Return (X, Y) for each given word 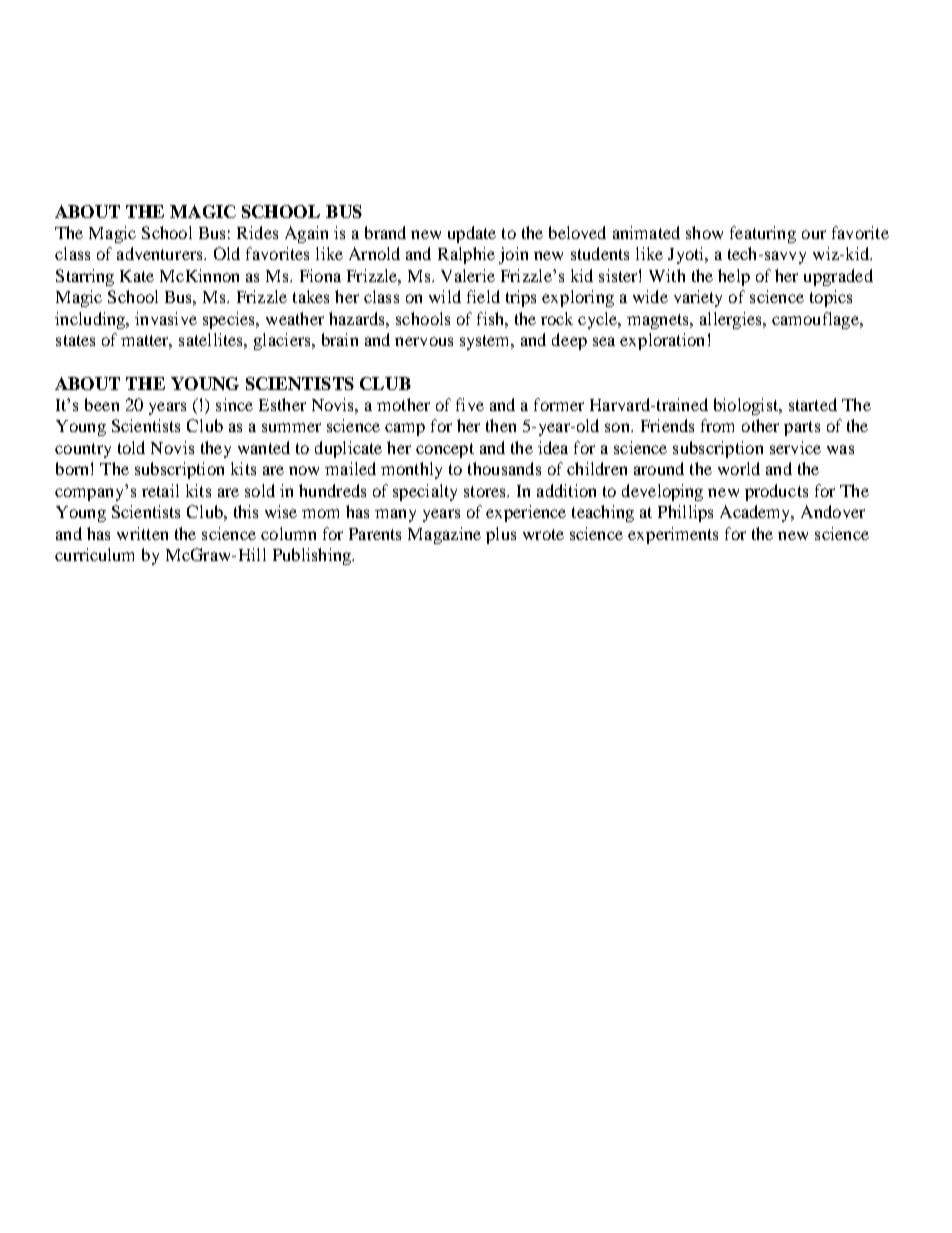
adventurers (161, 253)
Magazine (444, 535)
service (795, 447)
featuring (763, 234)
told (131, 447)
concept (445, 450)
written (142, 533)
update (472, 234)
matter (146, 342)
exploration (662, 341)
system (486, 342)
